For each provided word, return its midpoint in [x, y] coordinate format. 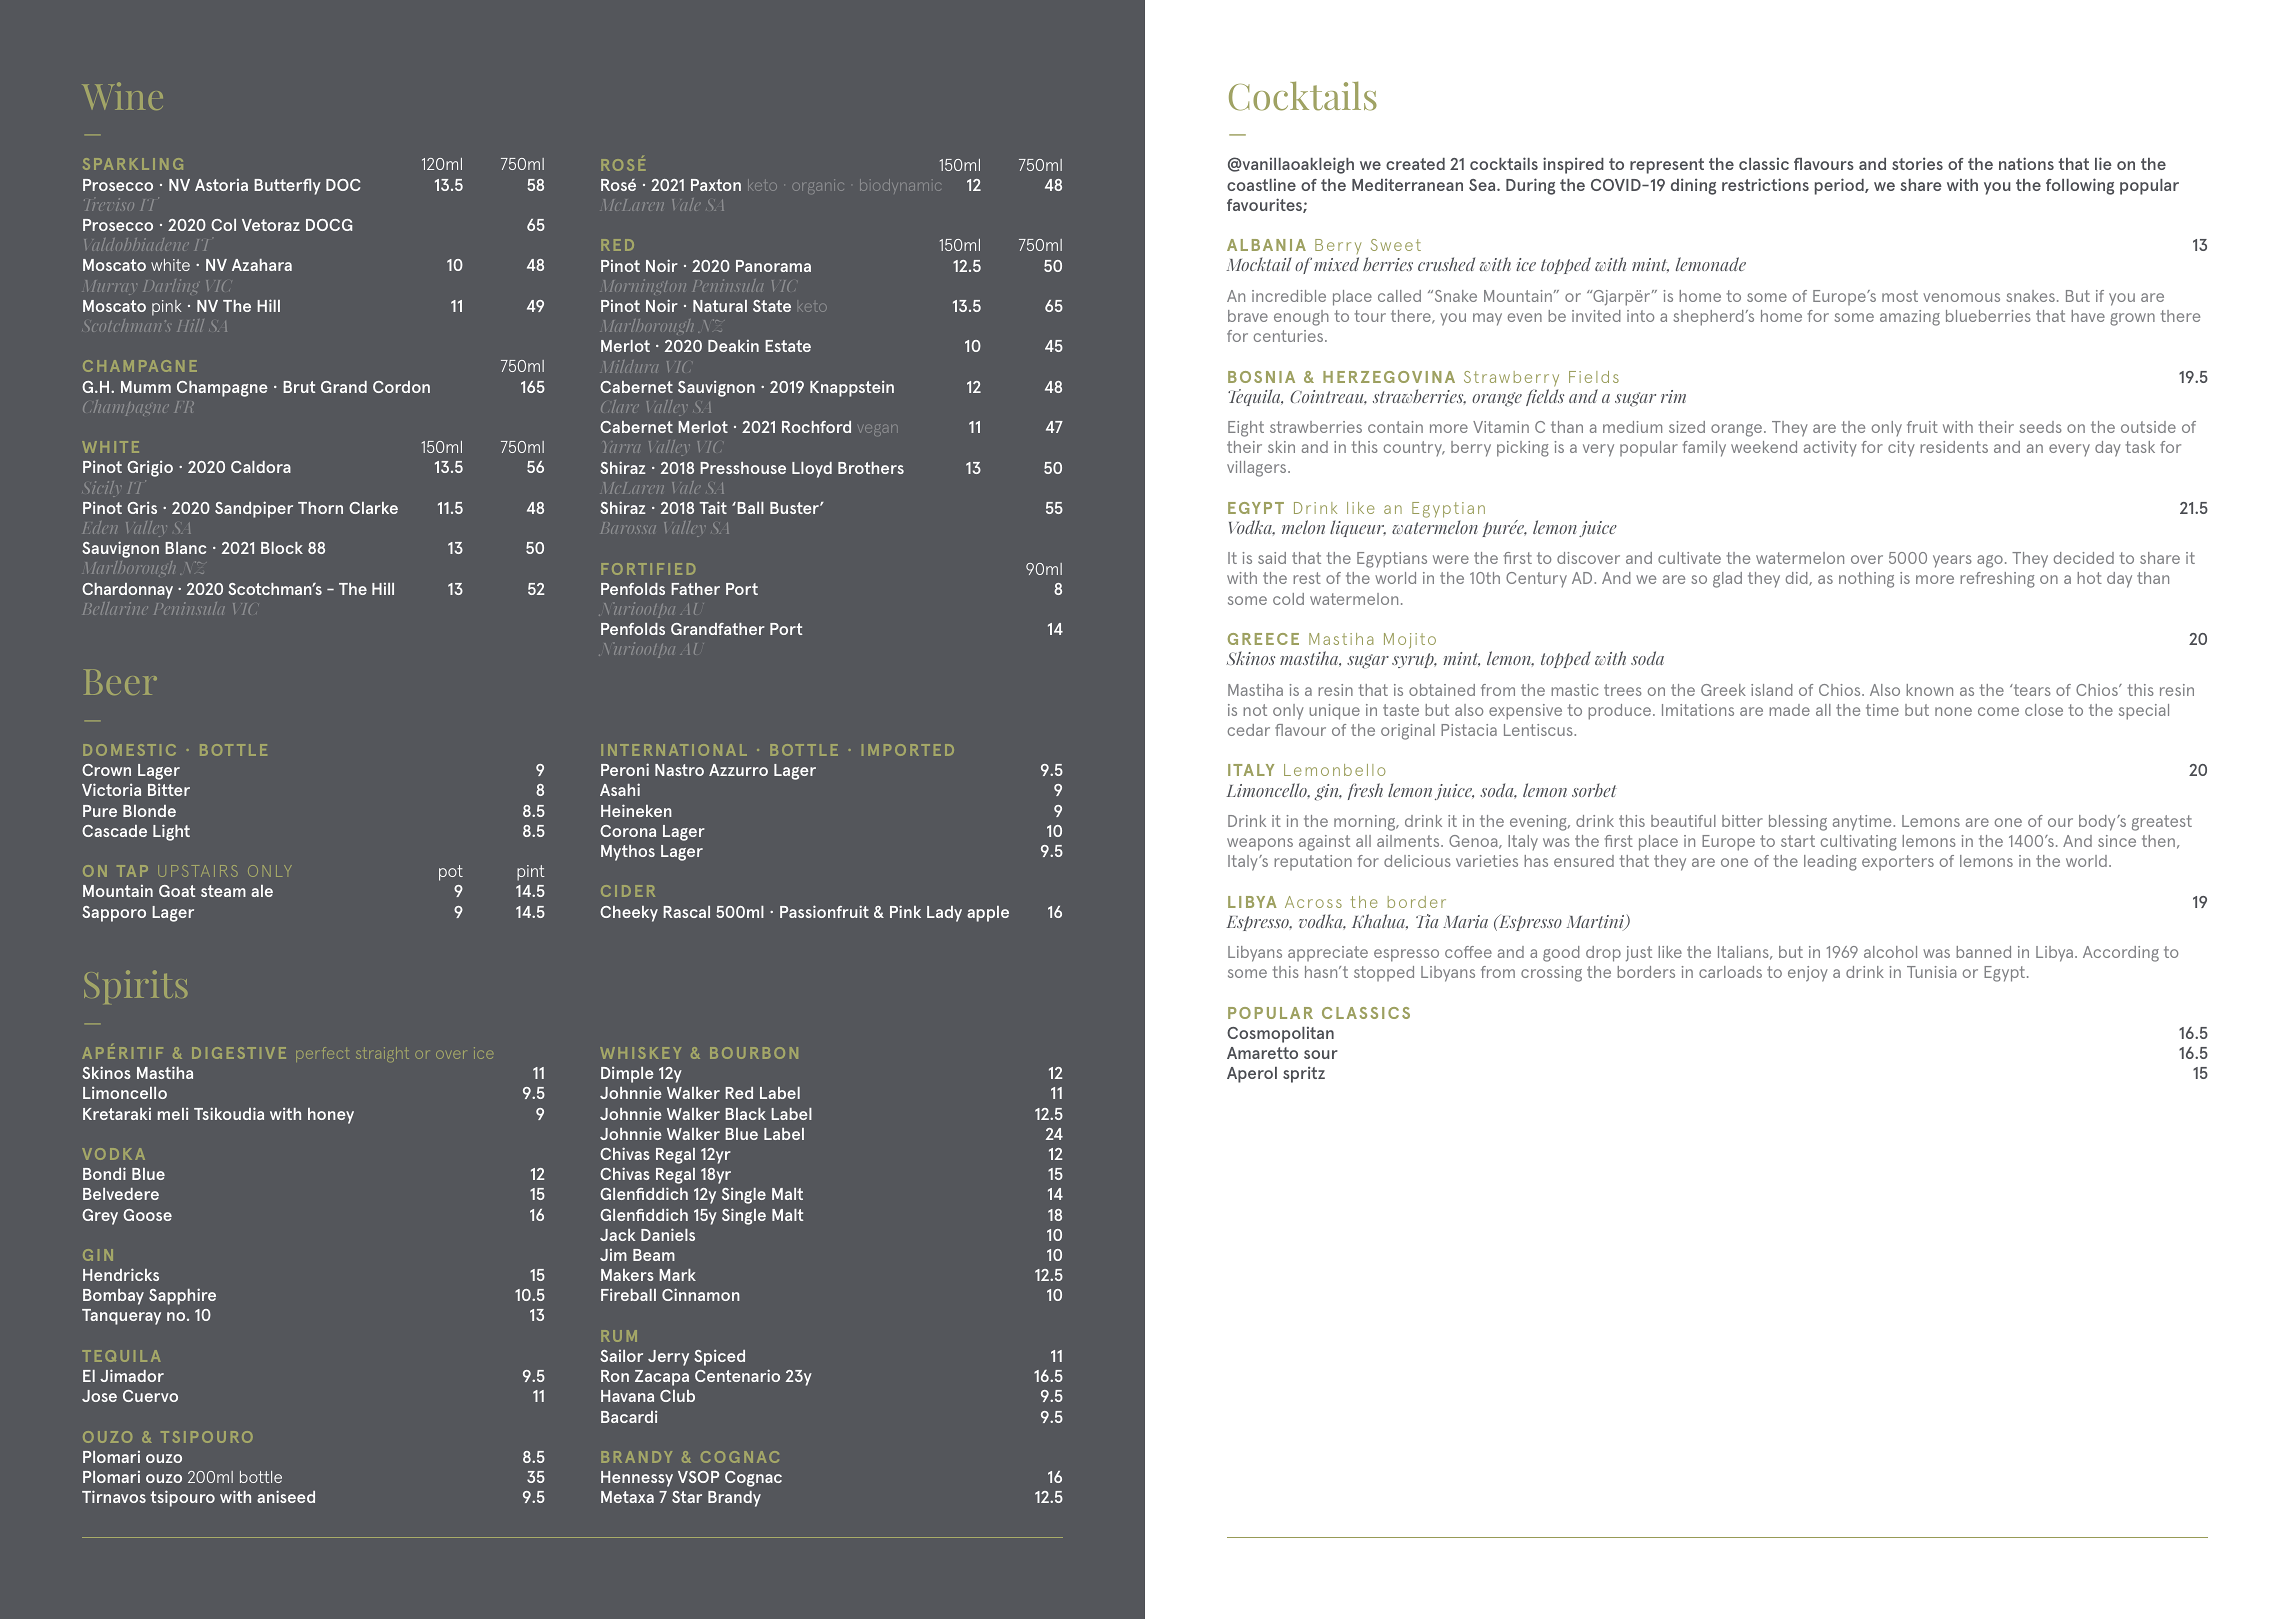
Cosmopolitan [1280, 1035]
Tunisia [1931, 972]
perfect [322, 1054]
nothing [1866, 580]
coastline [1261, 185]
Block [282, 548]
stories [1917, 163]
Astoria [221, 185]
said [1272, 558]
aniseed [286, 1496]
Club [677, 1396]
